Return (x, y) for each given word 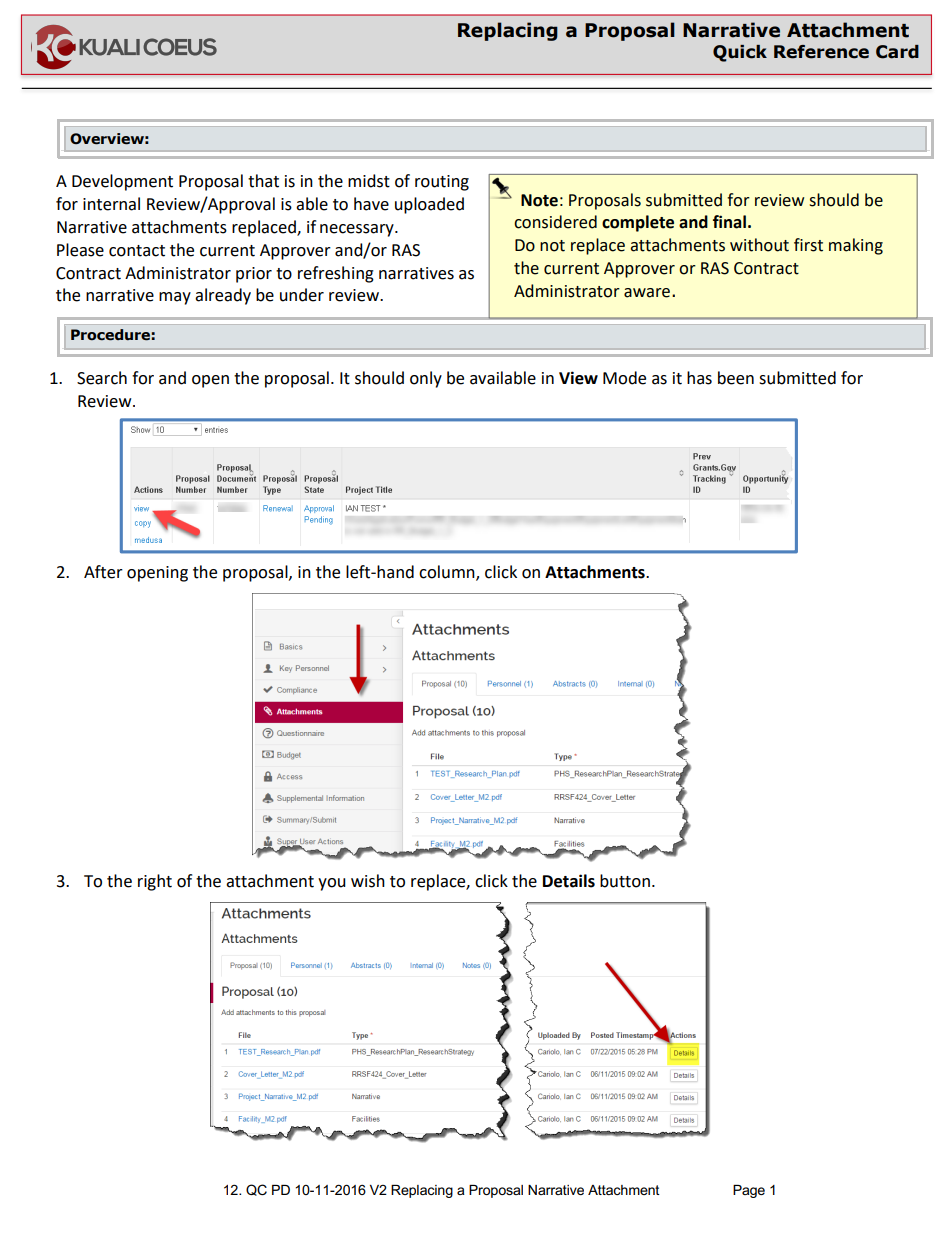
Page (749, 1191)
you (332, 884)
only (426, 379)
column (448, 572)
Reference (821, 52)
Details (569, 881)
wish (368, 881)
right (155, 882)
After (103, 572)
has (699, 378)
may (175, 298)
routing (442, 183)
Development (122, 182)
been (736, 378)
